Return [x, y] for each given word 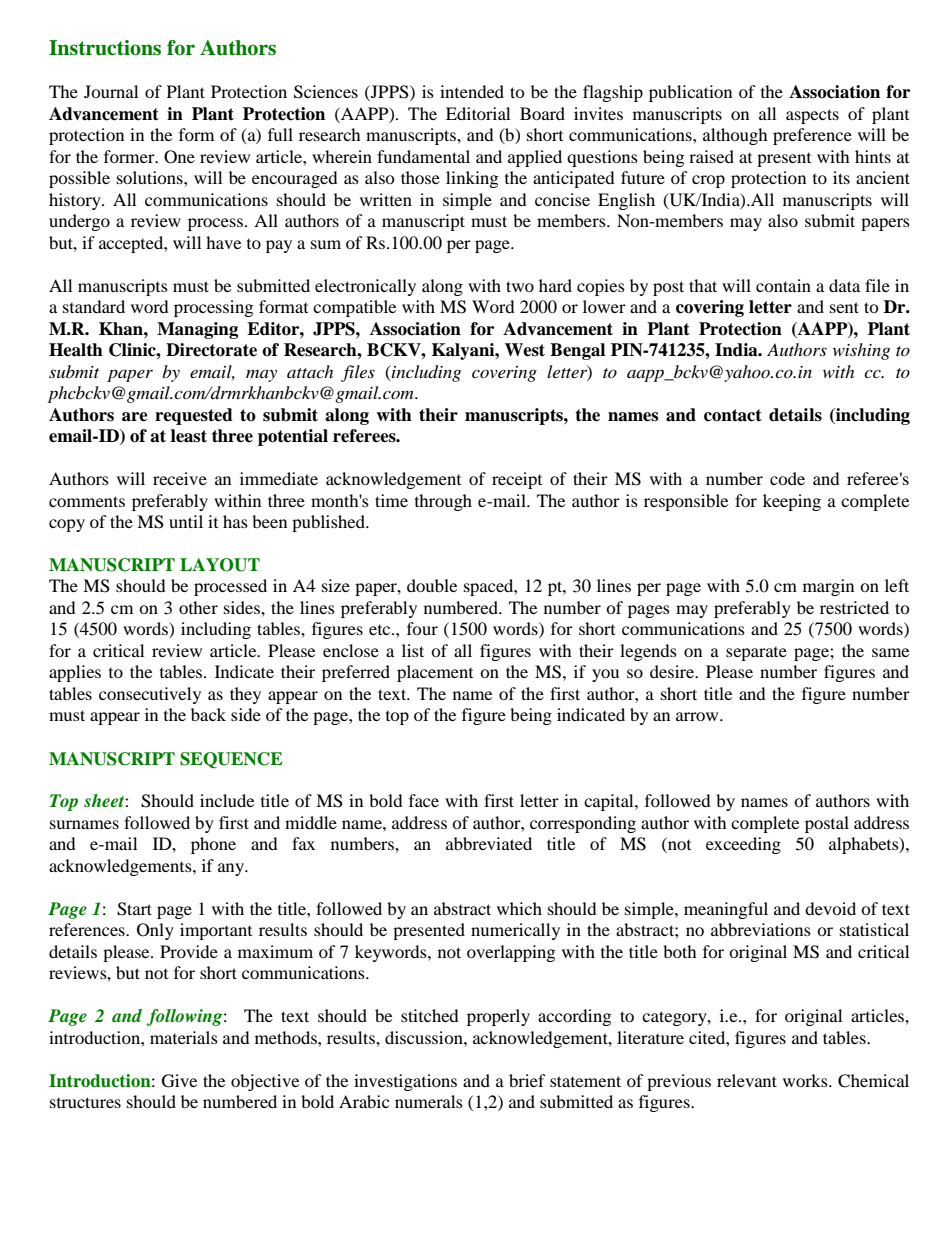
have [223, 242]
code [787, 478]
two [520, 286]
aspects [812, 116]
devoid [830, 908]
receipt [517, 480]
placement [435, 673]
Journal [111, 91]
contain [783, 285]
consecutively [150, 695]
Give [179, 1081]
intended [472, 91]
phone [213, 845]
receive [180, 478]
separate [756, 654]
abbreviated [489, 843]
